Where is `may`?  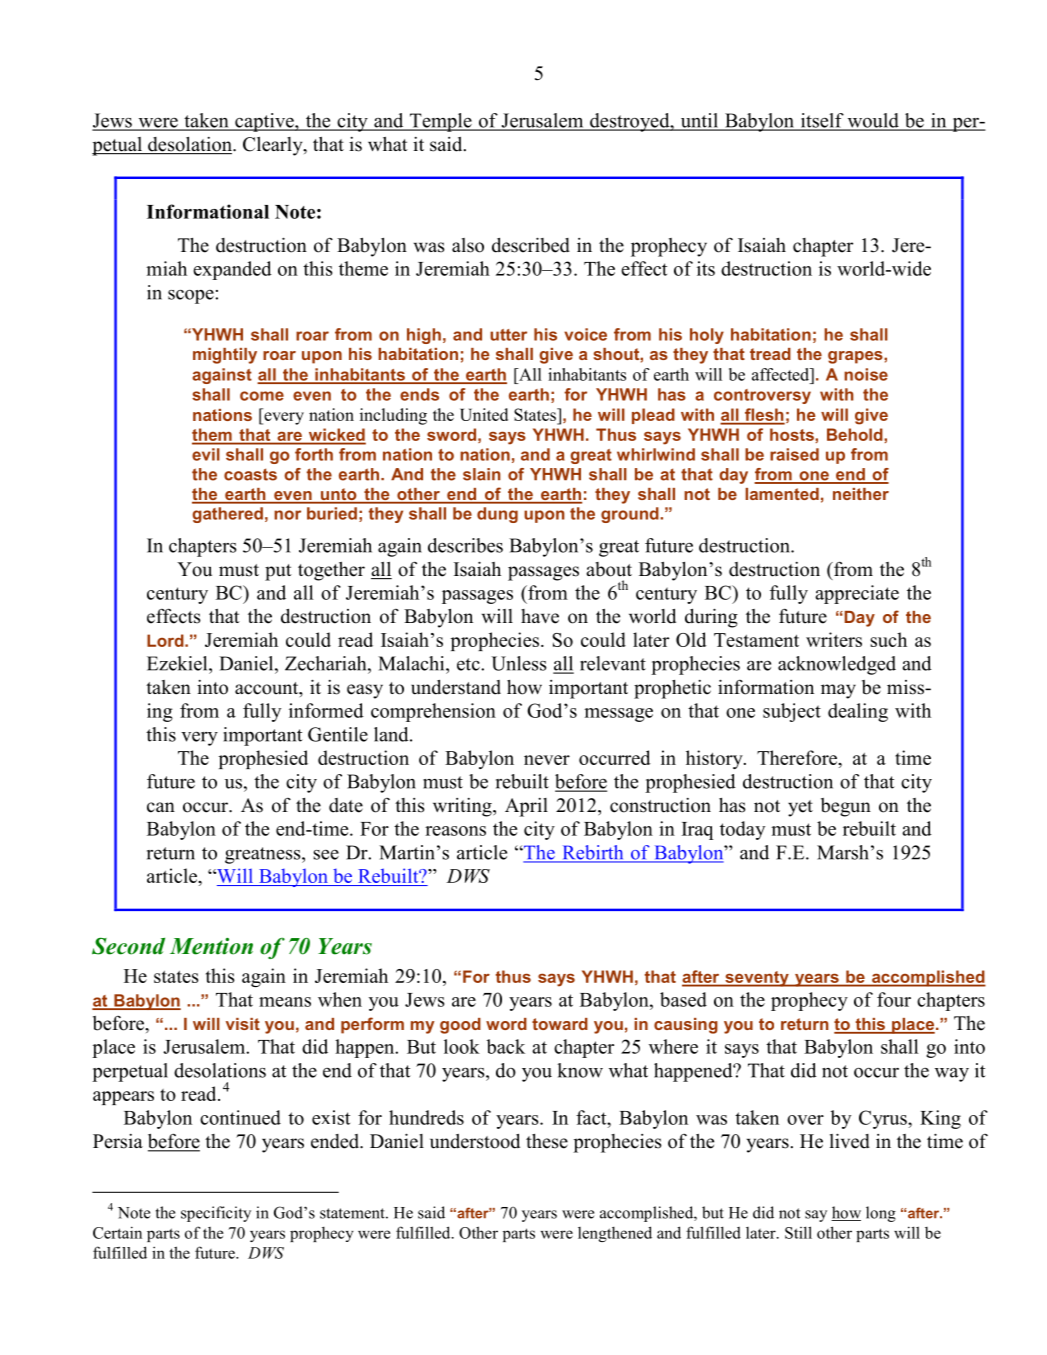
may is located at coordinates (838, 691).
